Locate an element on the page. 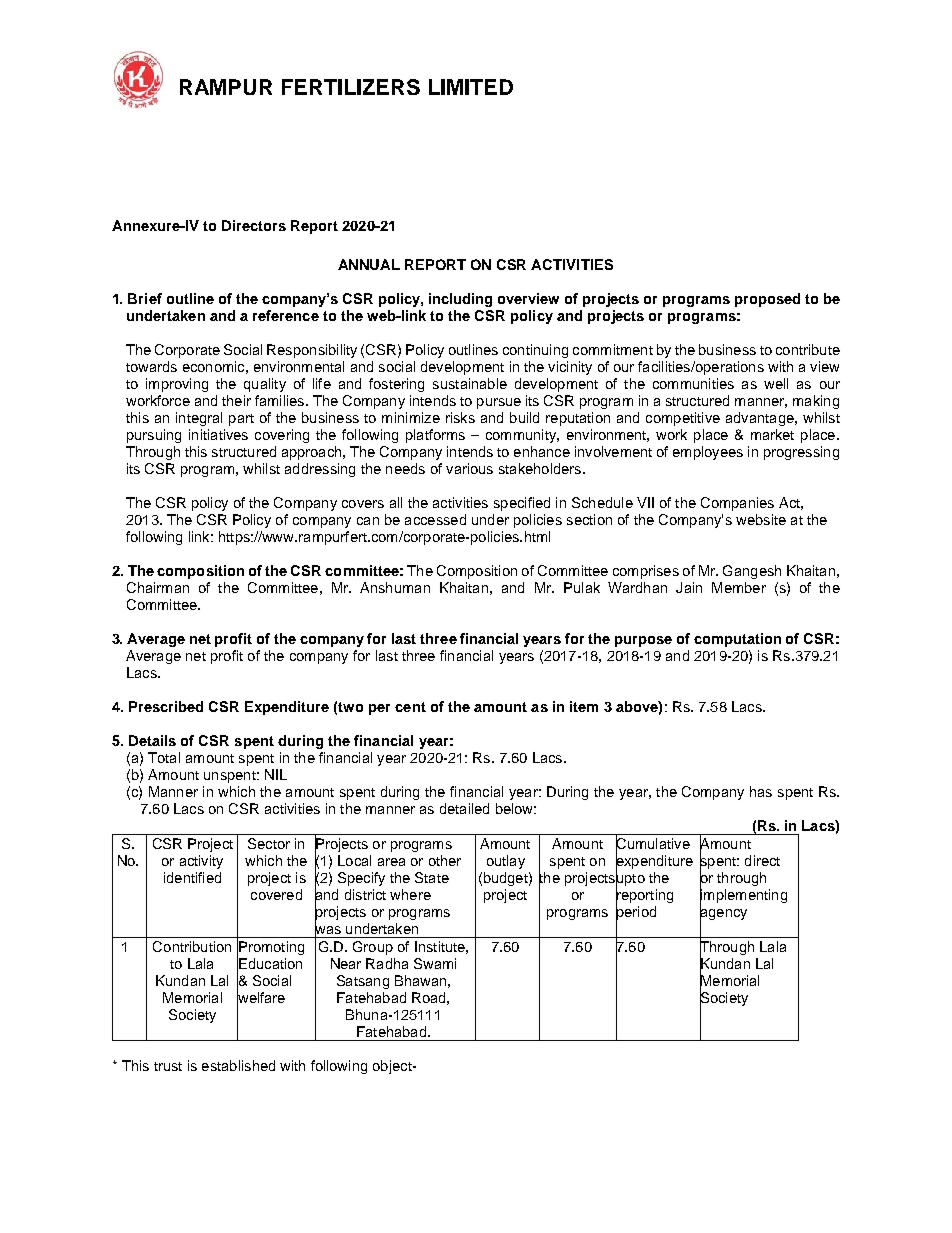  established is located at coordinates (238, 1065).
